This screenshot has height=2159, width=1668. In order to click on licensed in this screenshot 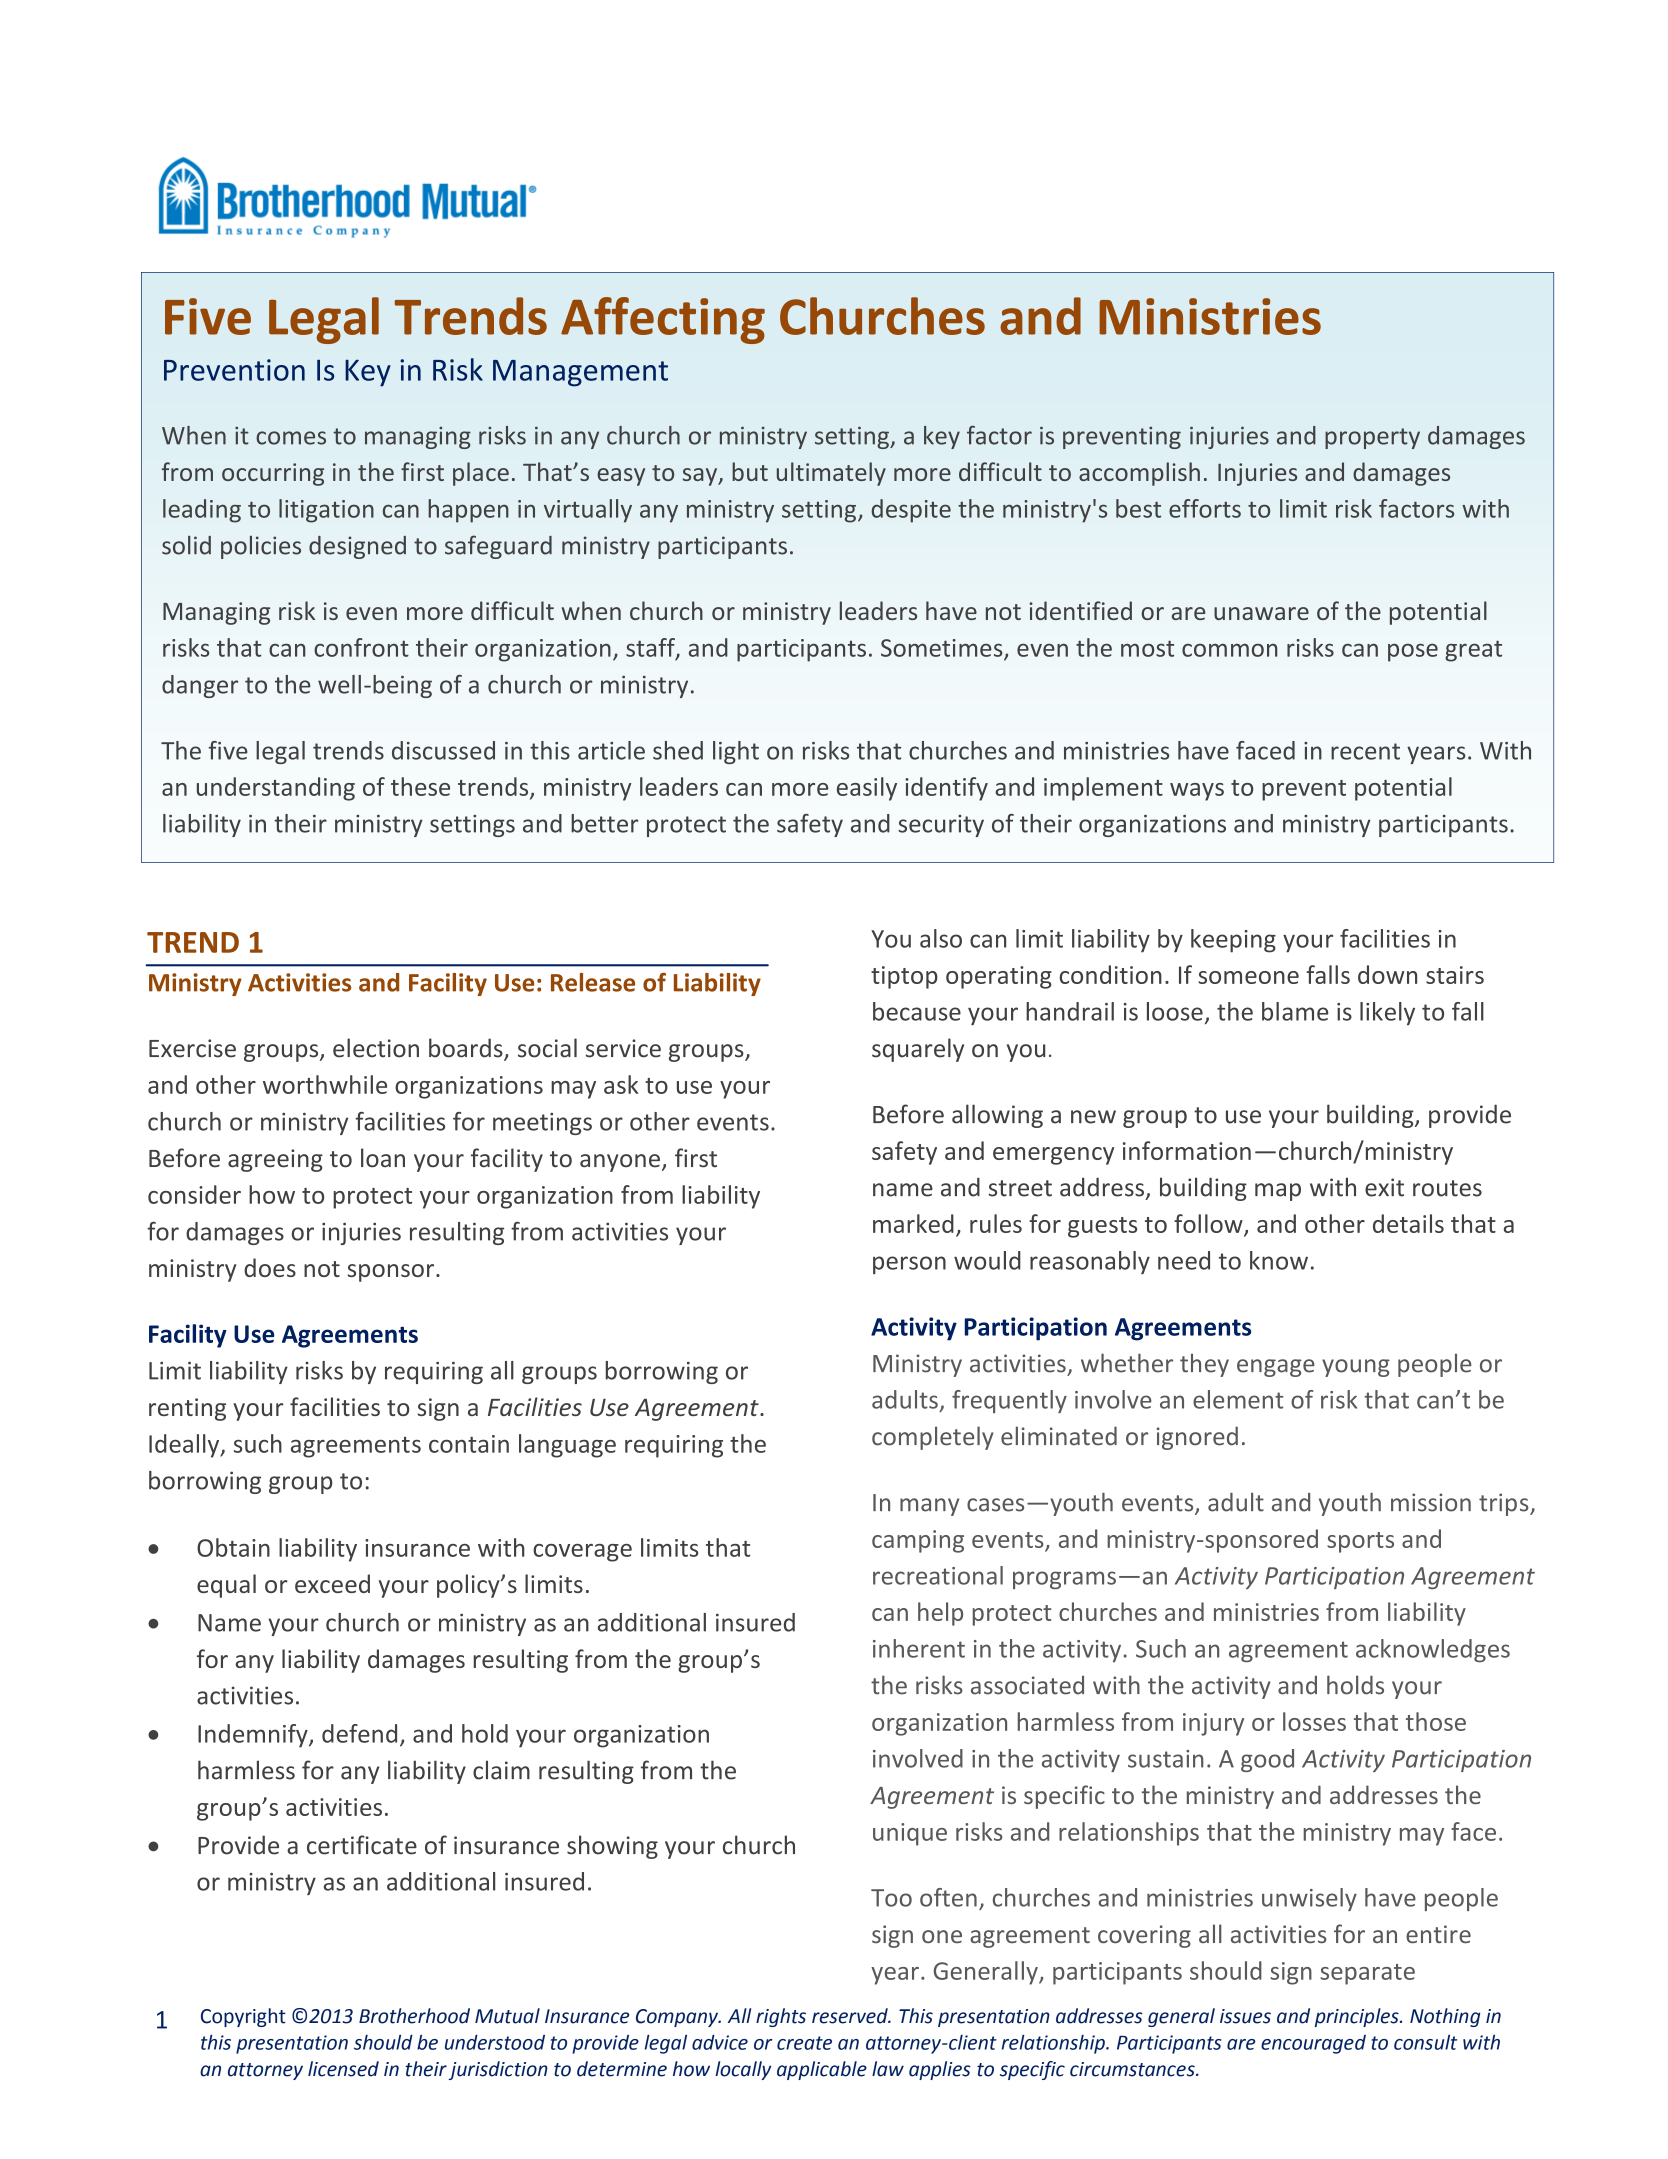, I will do `click(343, 2069)`.
